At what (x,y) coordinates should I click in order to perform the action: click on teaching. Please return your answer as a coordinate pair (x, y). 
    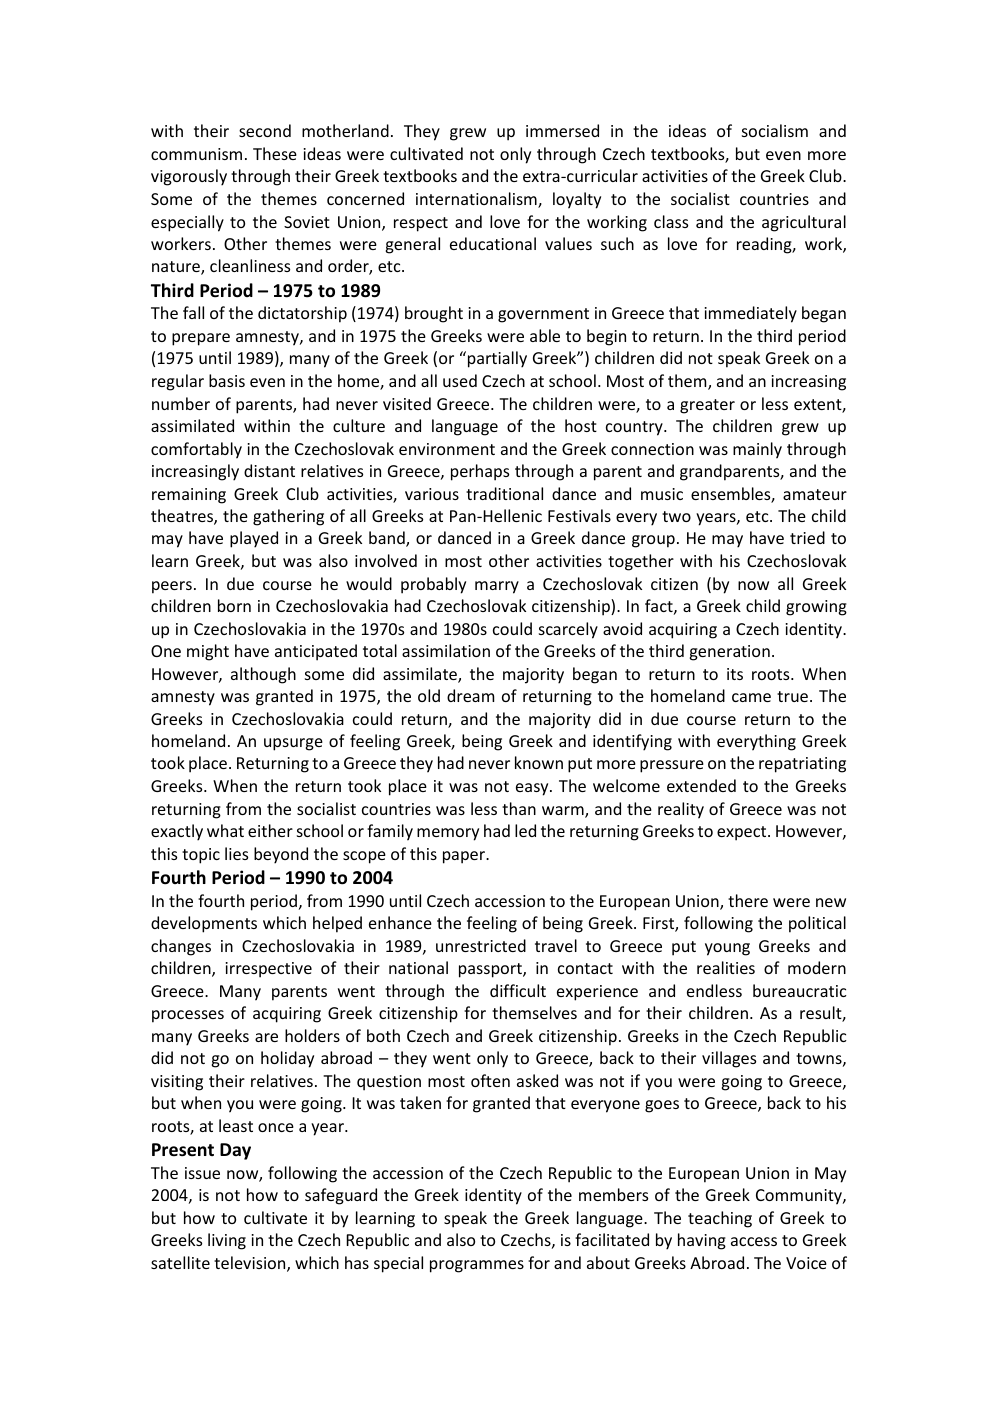
    Looking at the image, I should click on (720, 1219).
